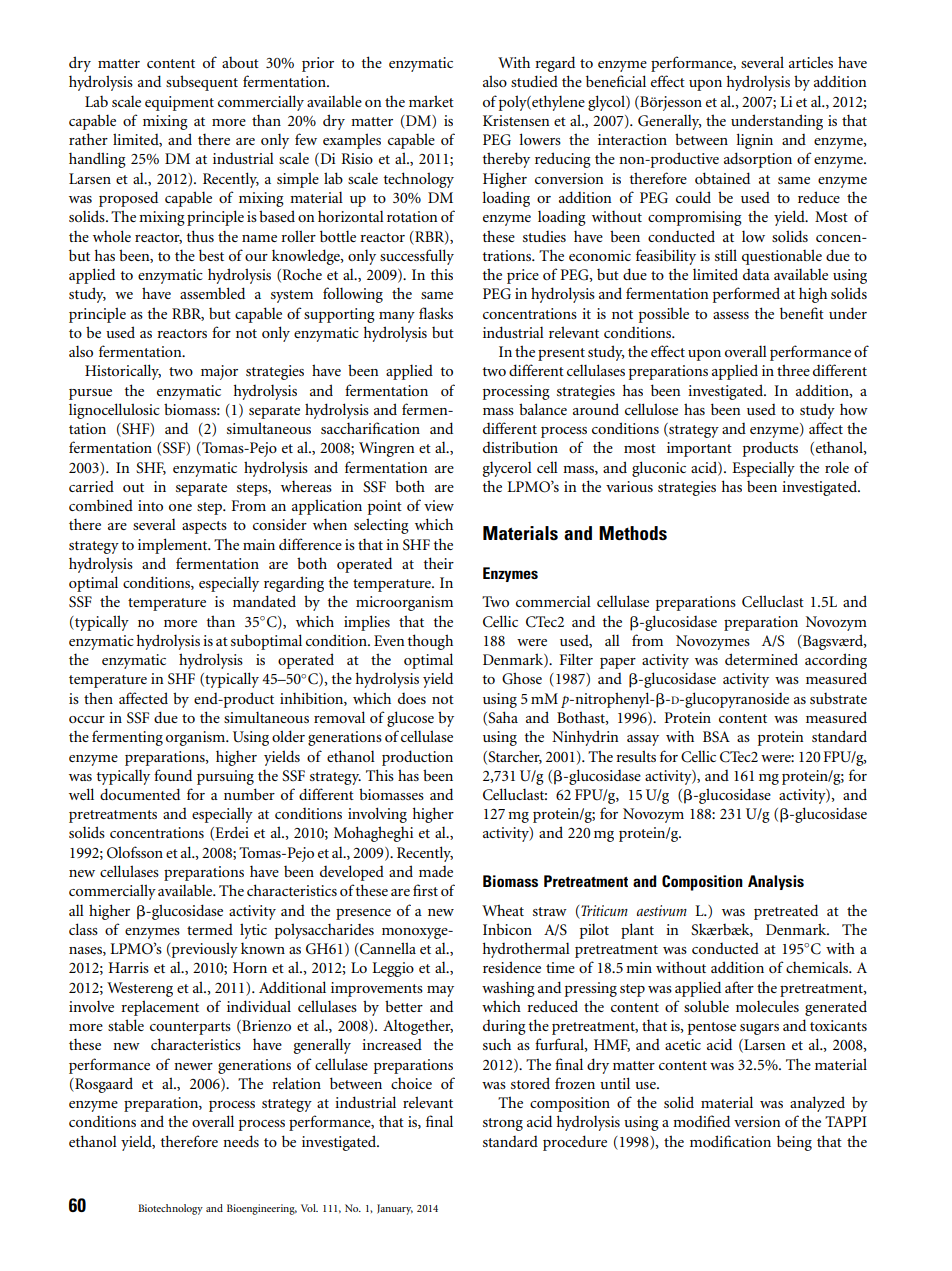 This image has height=1271, width=952. What do you see at coordinates (431, 101) in the image?
I see `market` at bounding box center [431, 101].
